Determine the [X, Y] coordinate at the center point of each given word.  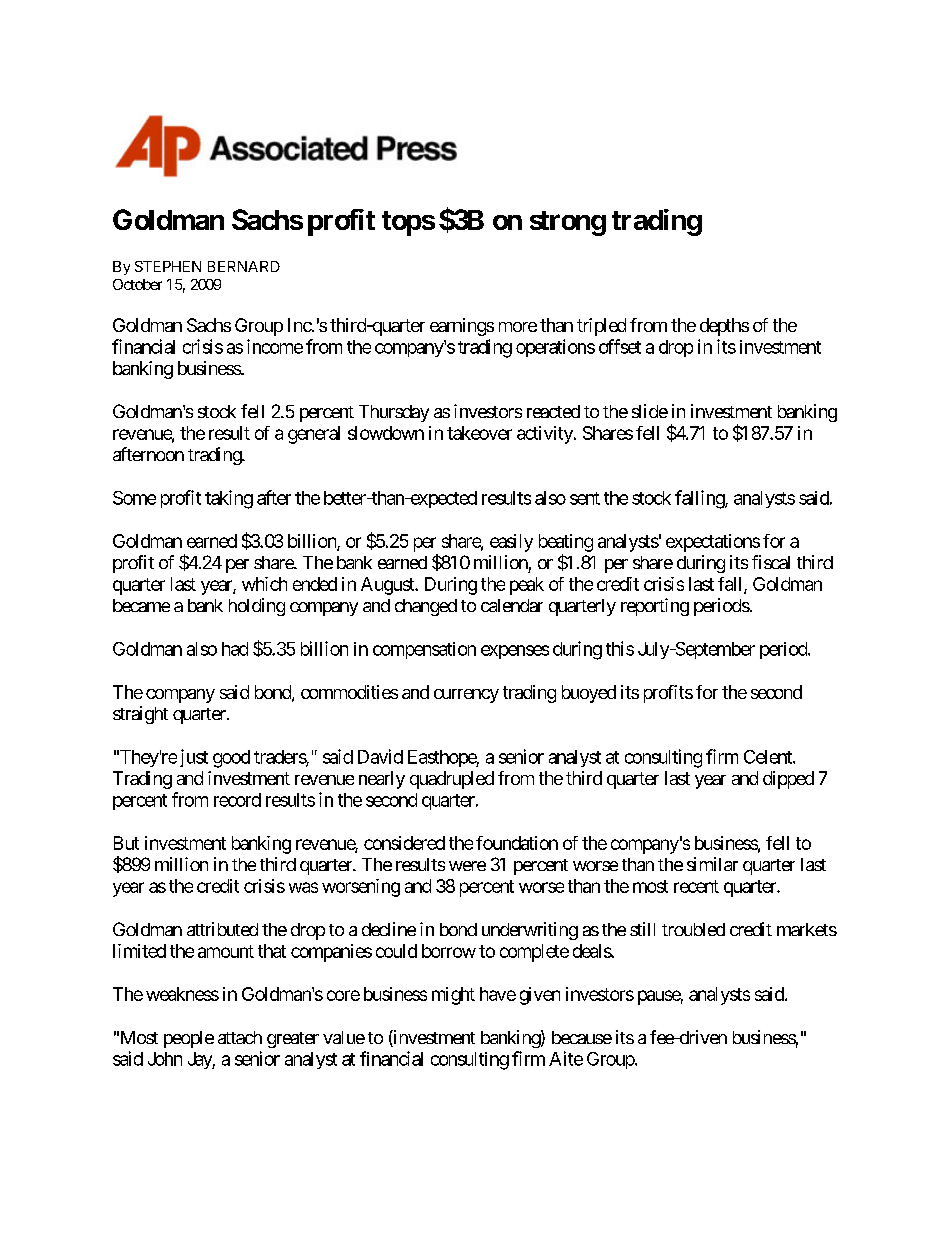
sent [585, 498]
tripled [601, 327]
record [237, 800]
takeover [479, 433]
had [235, 649]
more [518, 327]
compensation [424, 650]
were [467, 866]
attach [240, 1037]
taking [229, 499]
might [453, 996]
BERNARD [244, 266]
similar [712, 864]
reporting [655, 607]
